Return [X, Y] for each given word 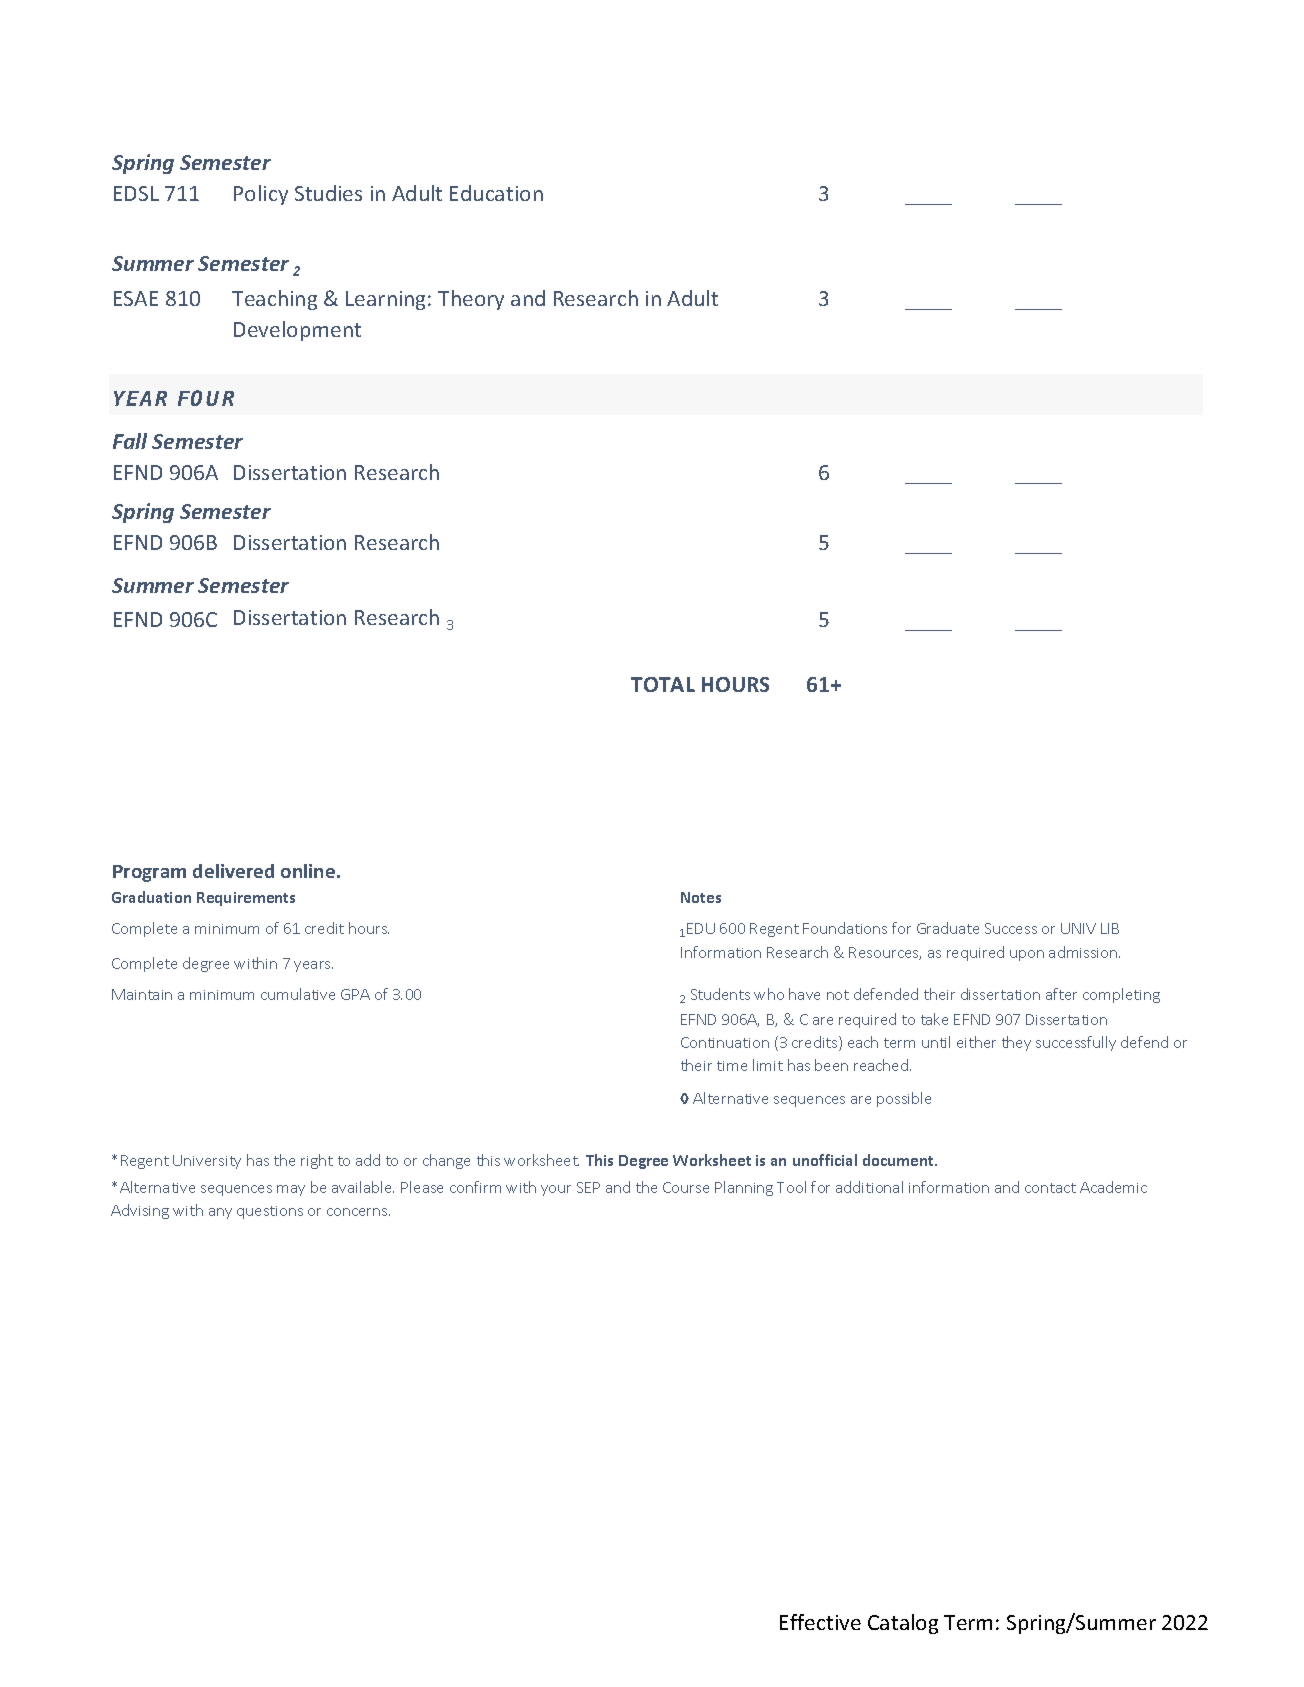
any [220, 1213]
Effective [820, 1622]
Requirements [246, 899]
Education [496, 193]
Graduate [948, 928]
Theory [471, 300]
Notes [701, 897]
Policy [261, 195]
